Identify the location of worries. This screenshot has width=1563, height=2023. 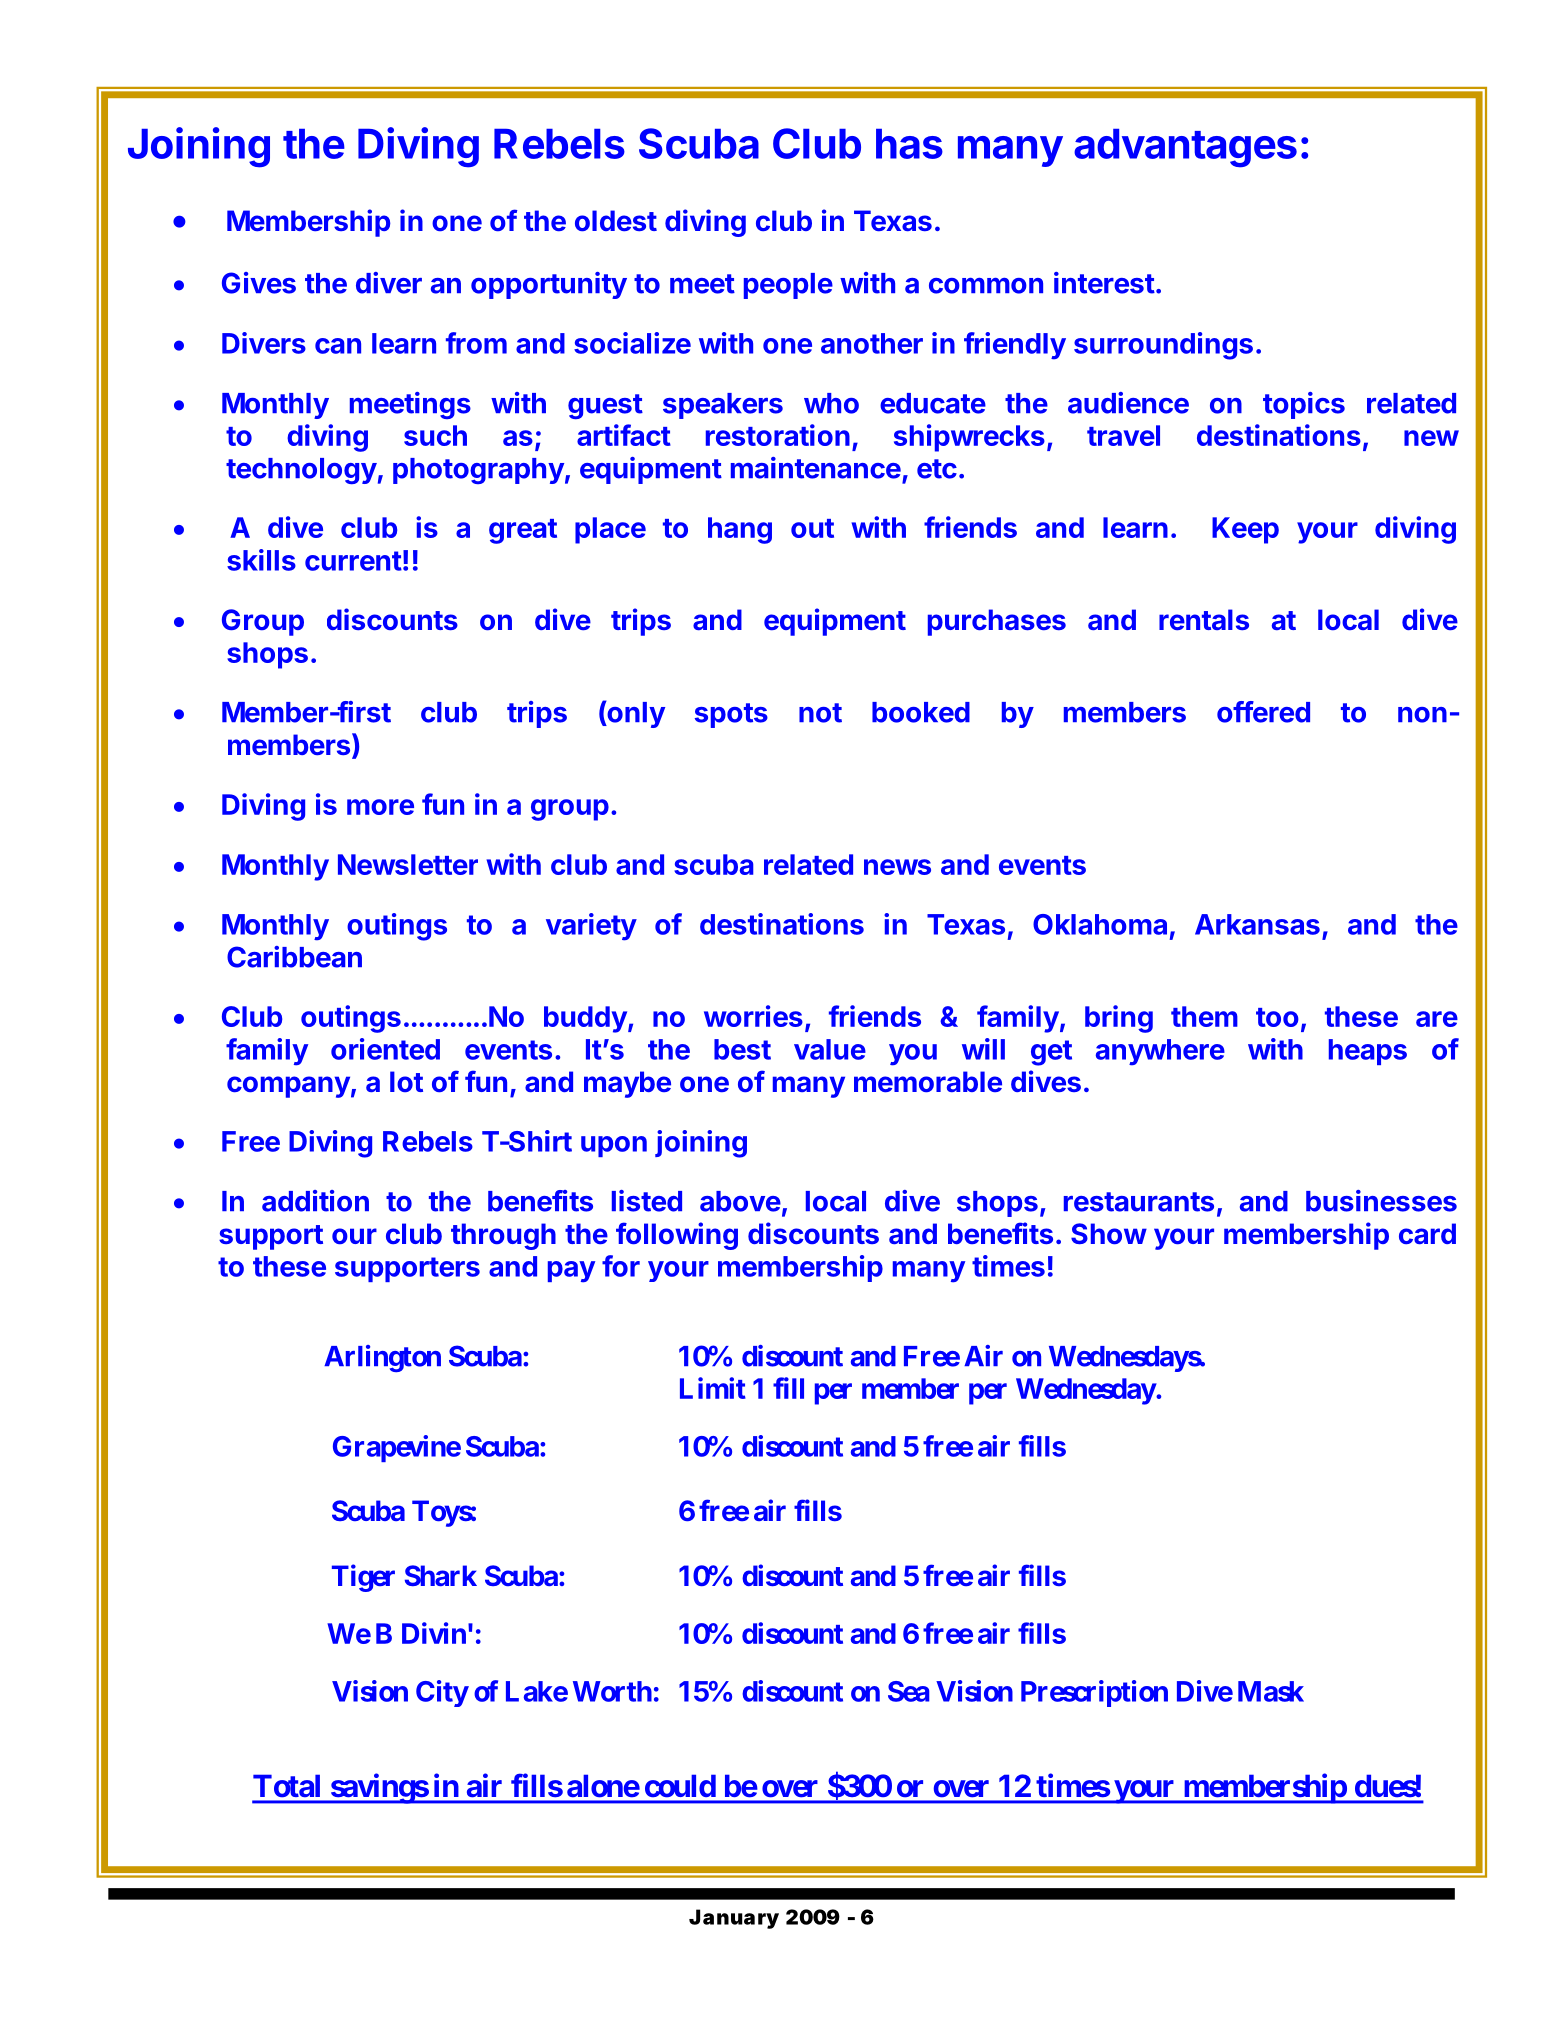
(753, 1016).
